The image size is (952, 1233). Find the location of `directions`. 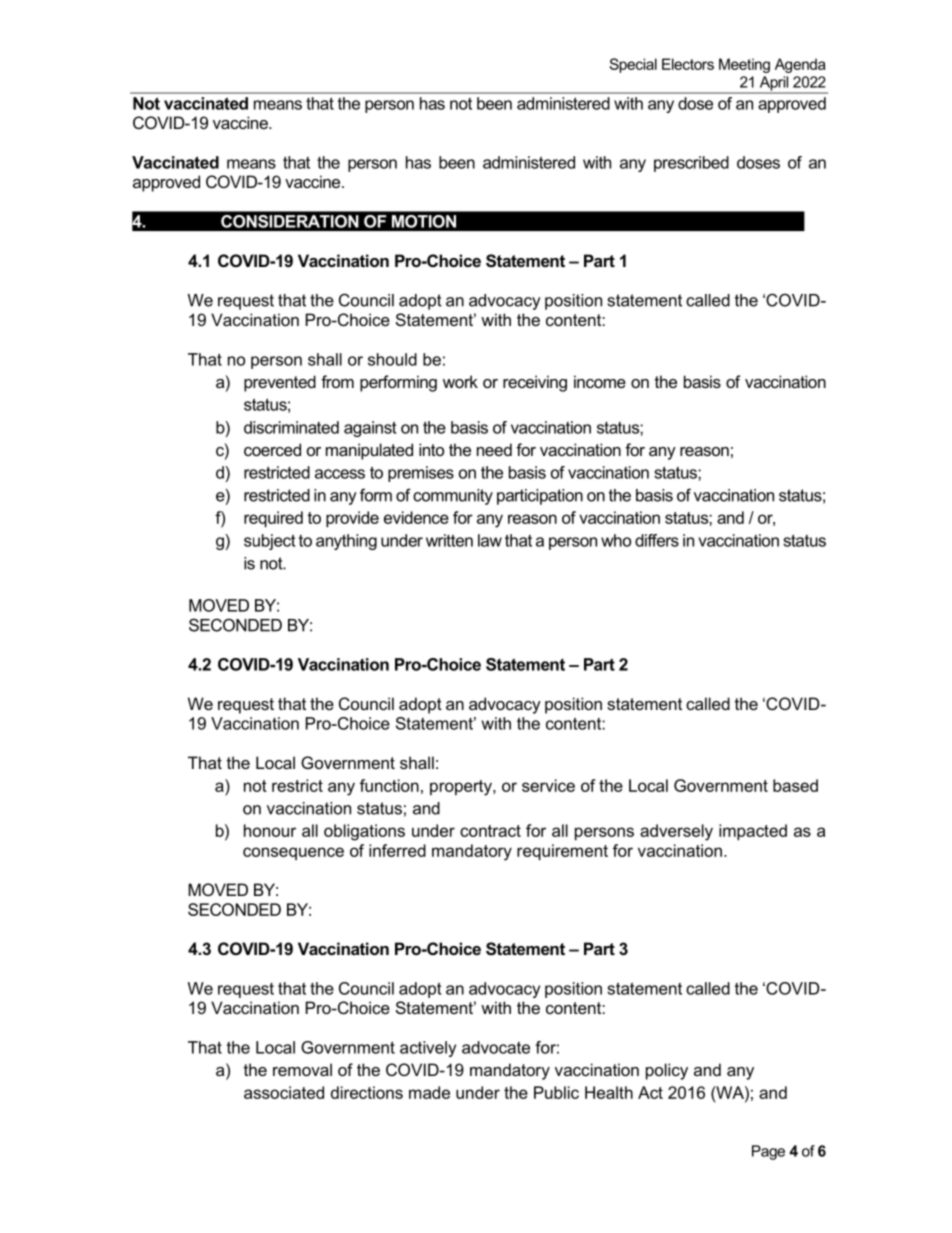

directions is located at coordinates (367, 1092).
